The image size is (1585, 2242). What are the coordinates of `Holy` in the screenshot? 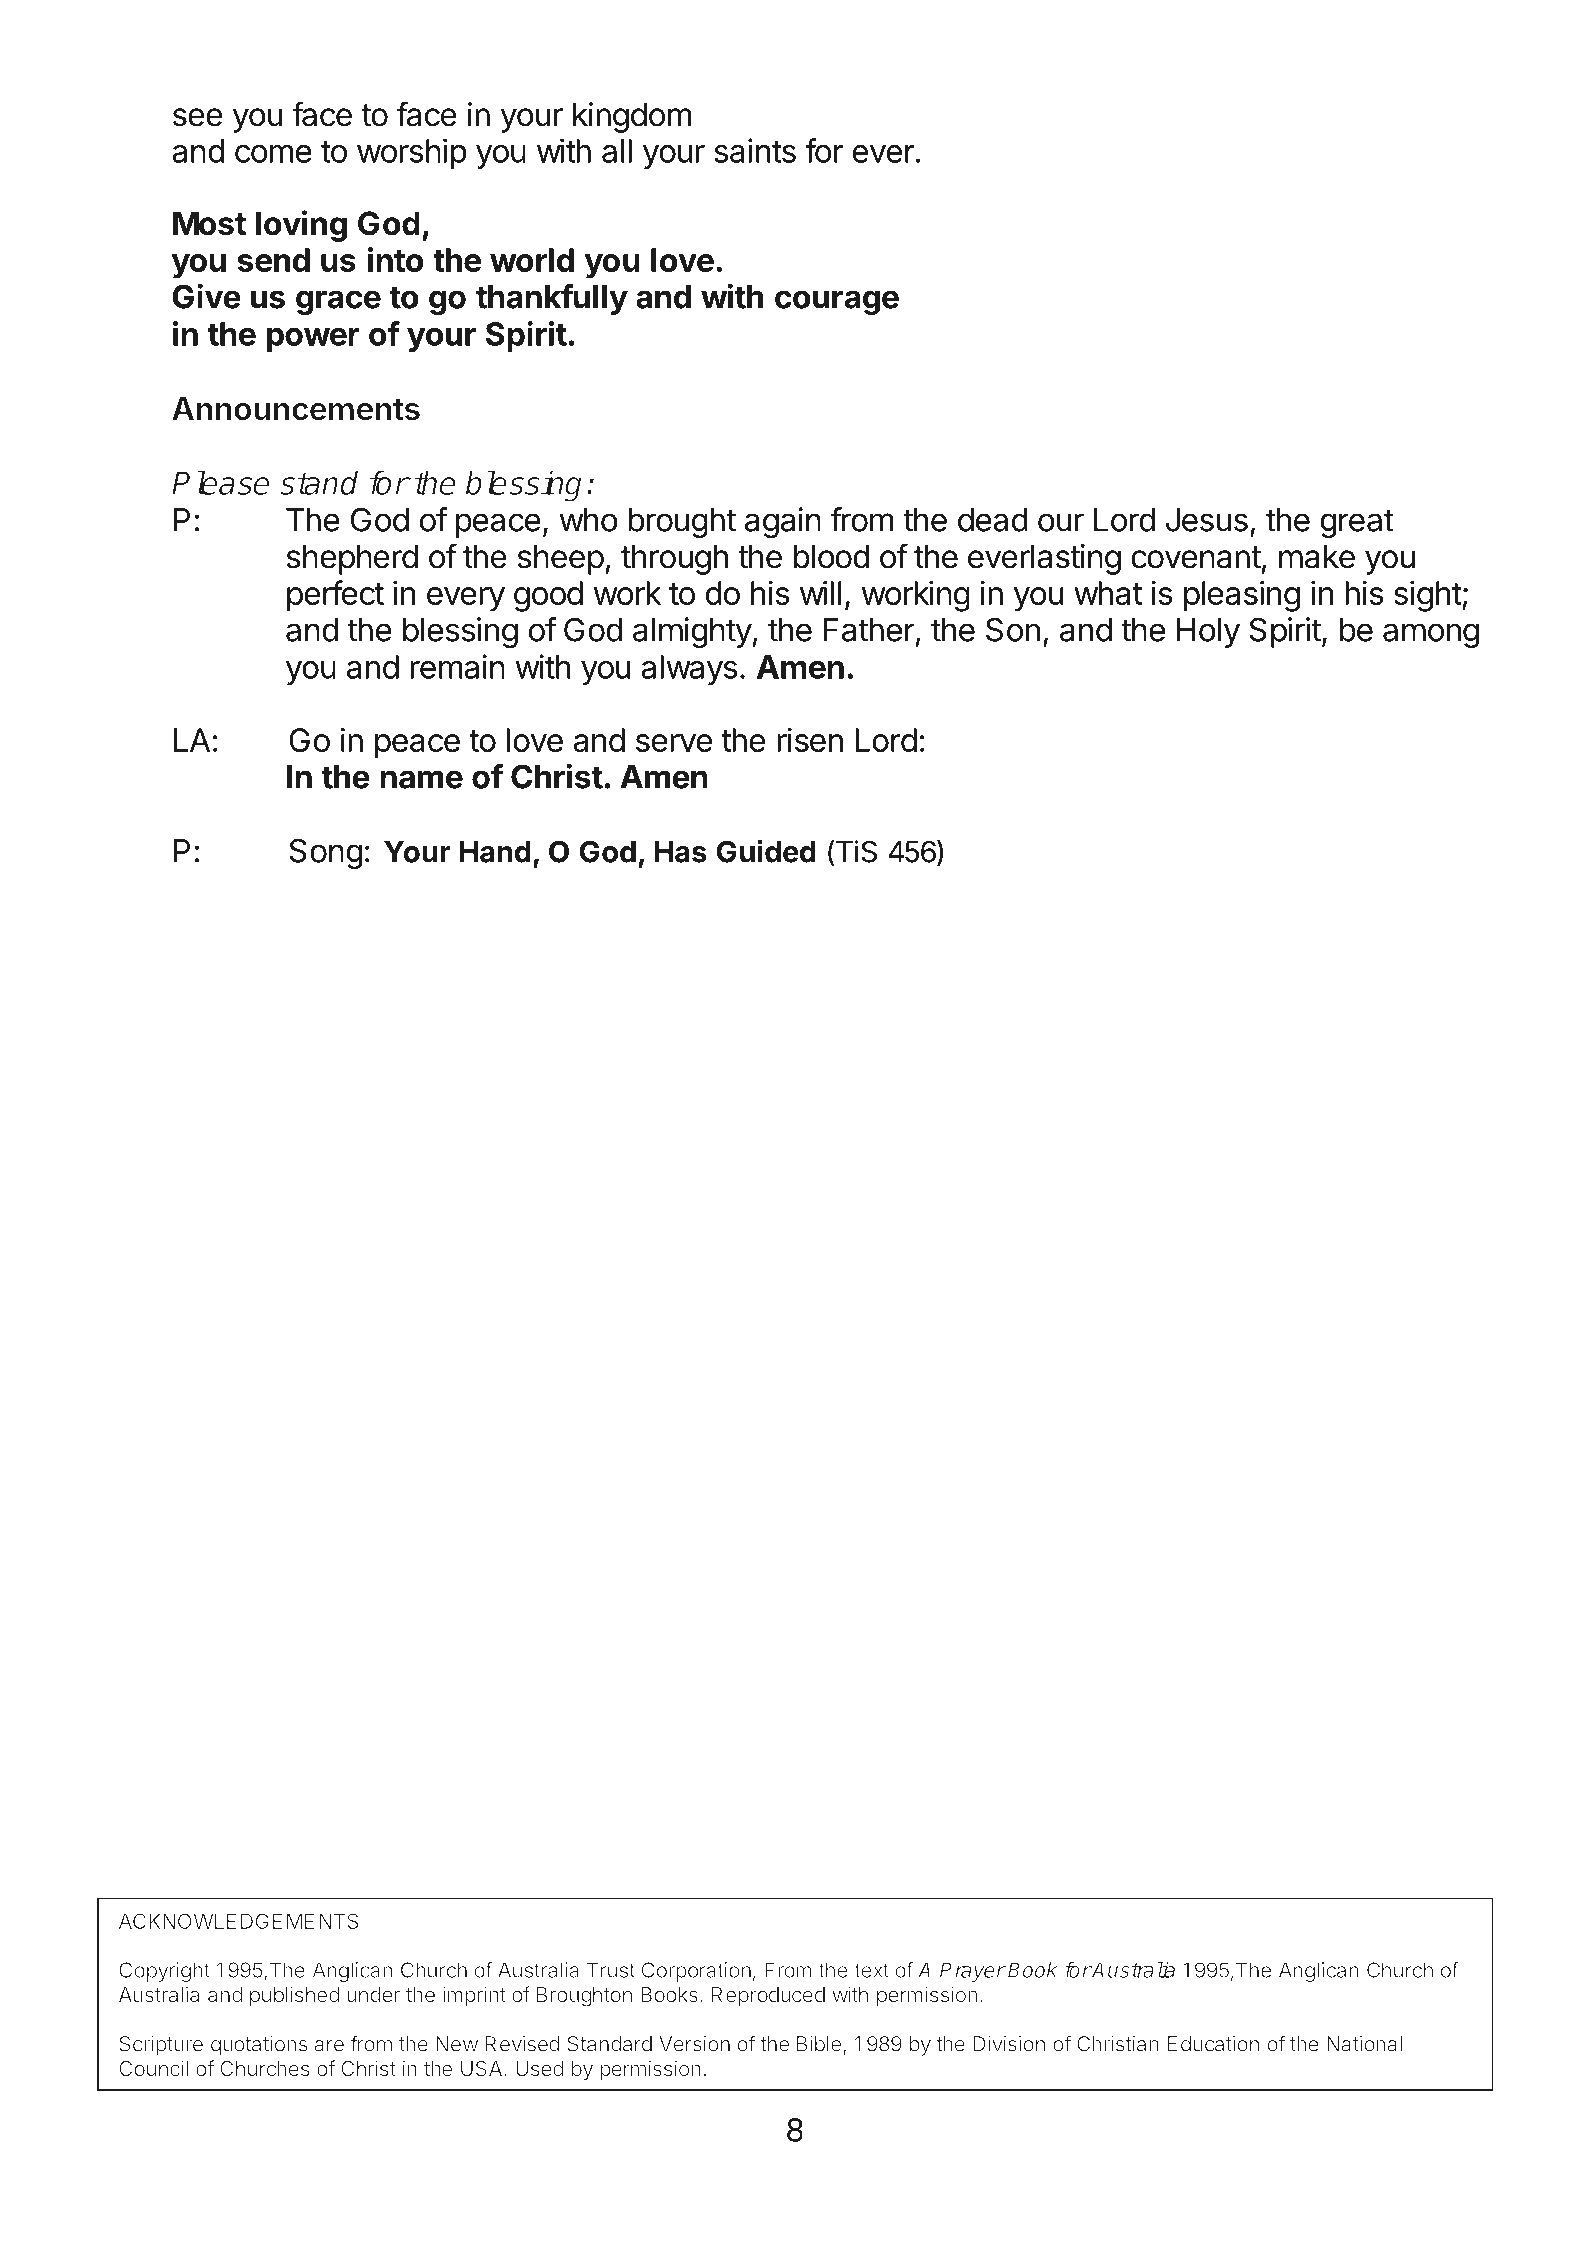 It's located at (1208, 633).
